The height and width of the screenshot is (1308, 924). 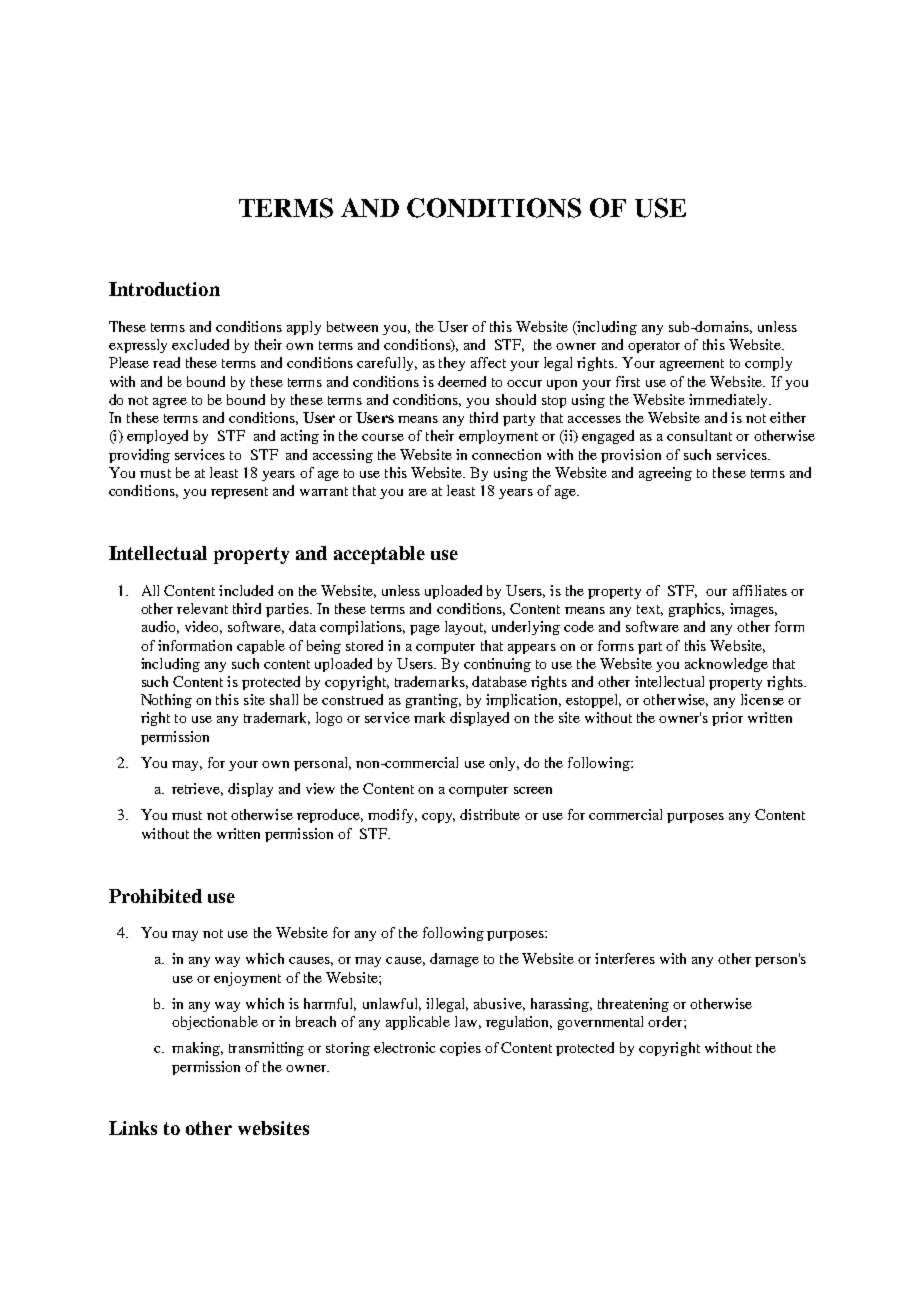 What do you see at coordinates (666, 1021) in the screenshot?
I see `order` at bounding box center [666, 1021].
